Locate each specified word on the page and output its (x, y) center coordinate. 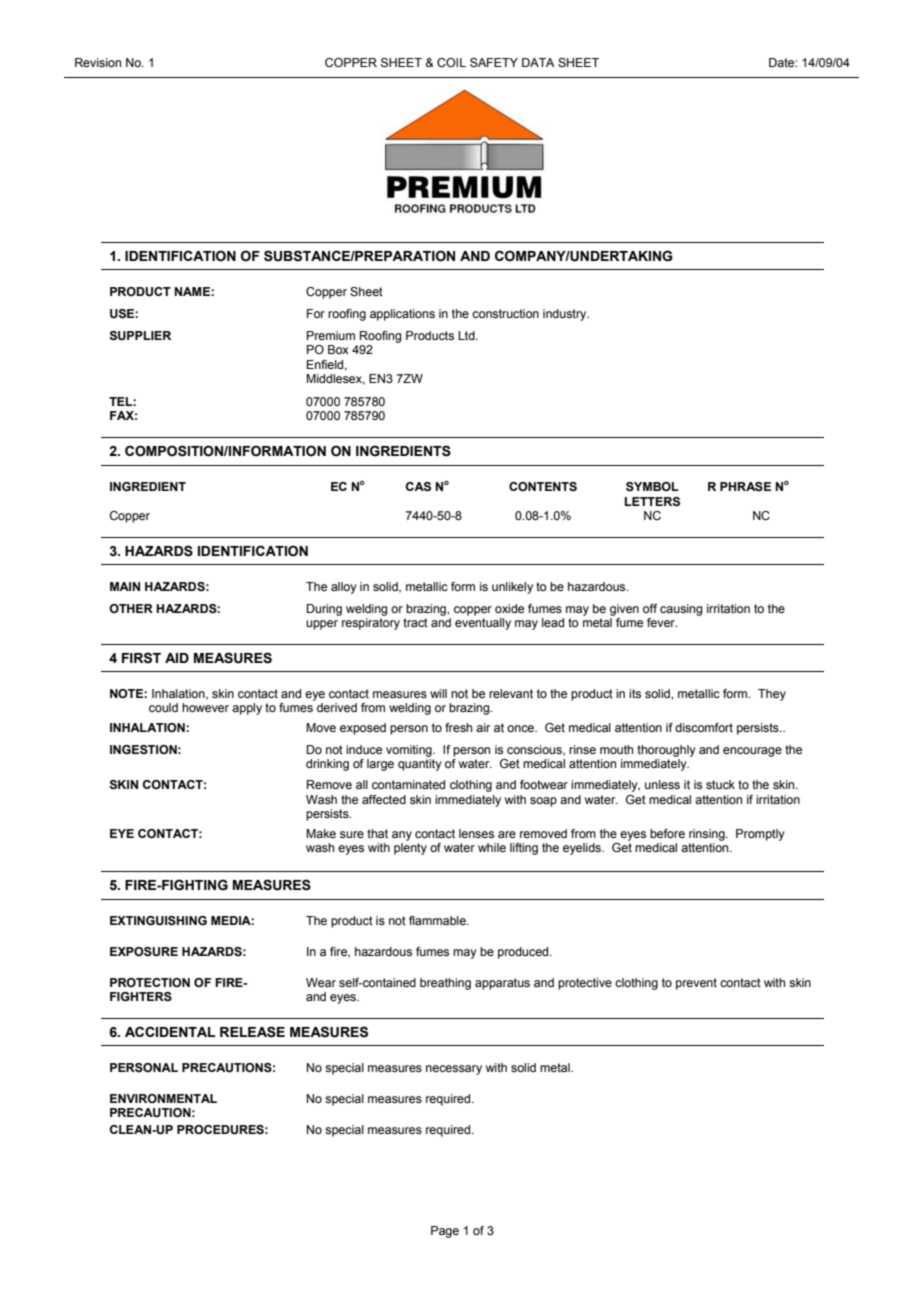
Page (445, 1232)
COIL (451, 62)
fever (662, 622)
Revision (98, 62)
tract (415, 622)
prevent (696, 984)
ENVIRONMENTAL (163, 1098)
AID (177, 658)
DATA (538, 62)
